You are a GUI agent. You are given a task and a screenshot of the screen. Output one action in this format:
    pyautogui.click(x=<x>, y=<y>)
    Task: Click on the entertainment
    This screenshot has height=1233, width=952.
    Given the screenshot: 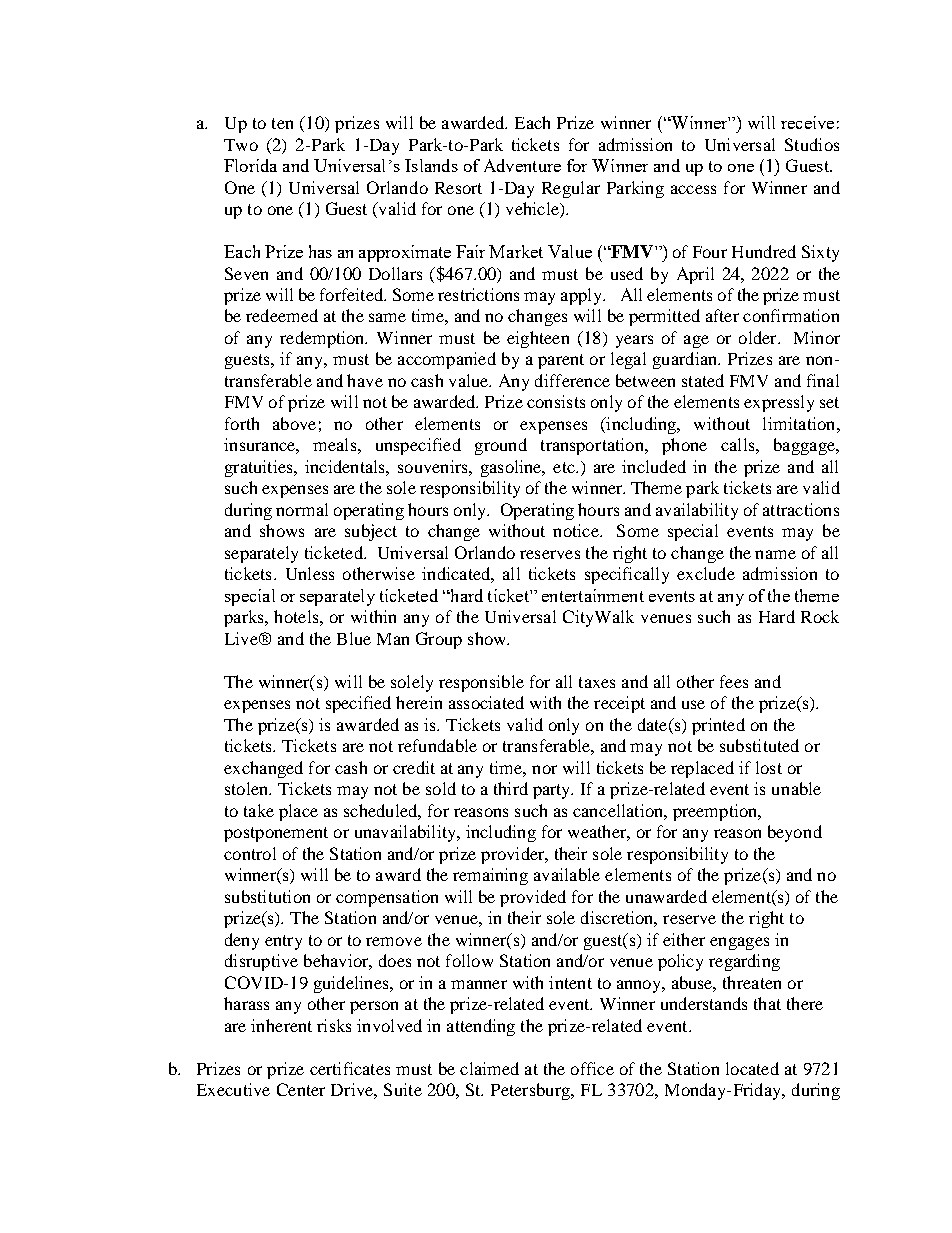 What is the action you would take?
    pyautogui.click(x=593, y=595)
